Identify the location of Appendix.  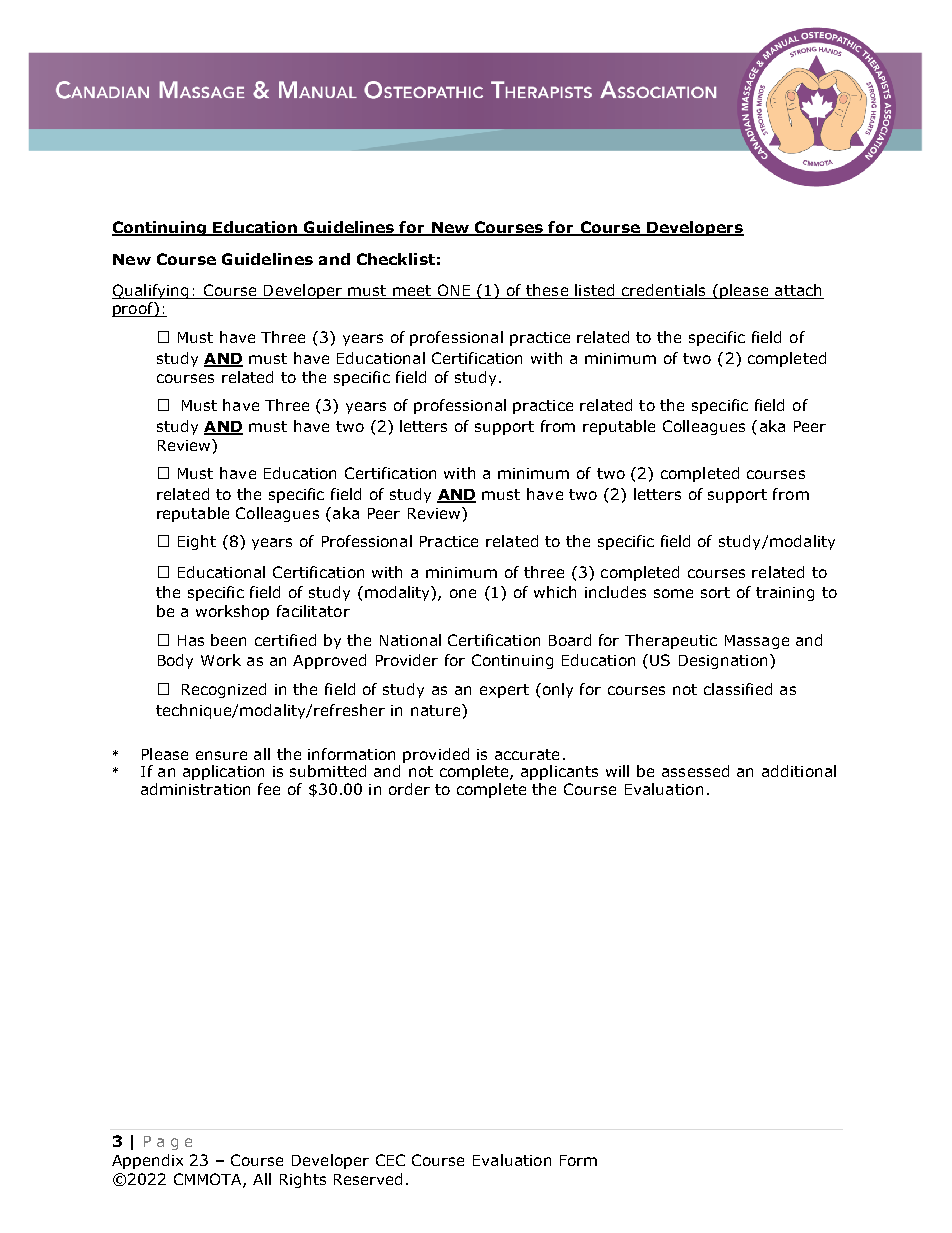
(147, 1161).
